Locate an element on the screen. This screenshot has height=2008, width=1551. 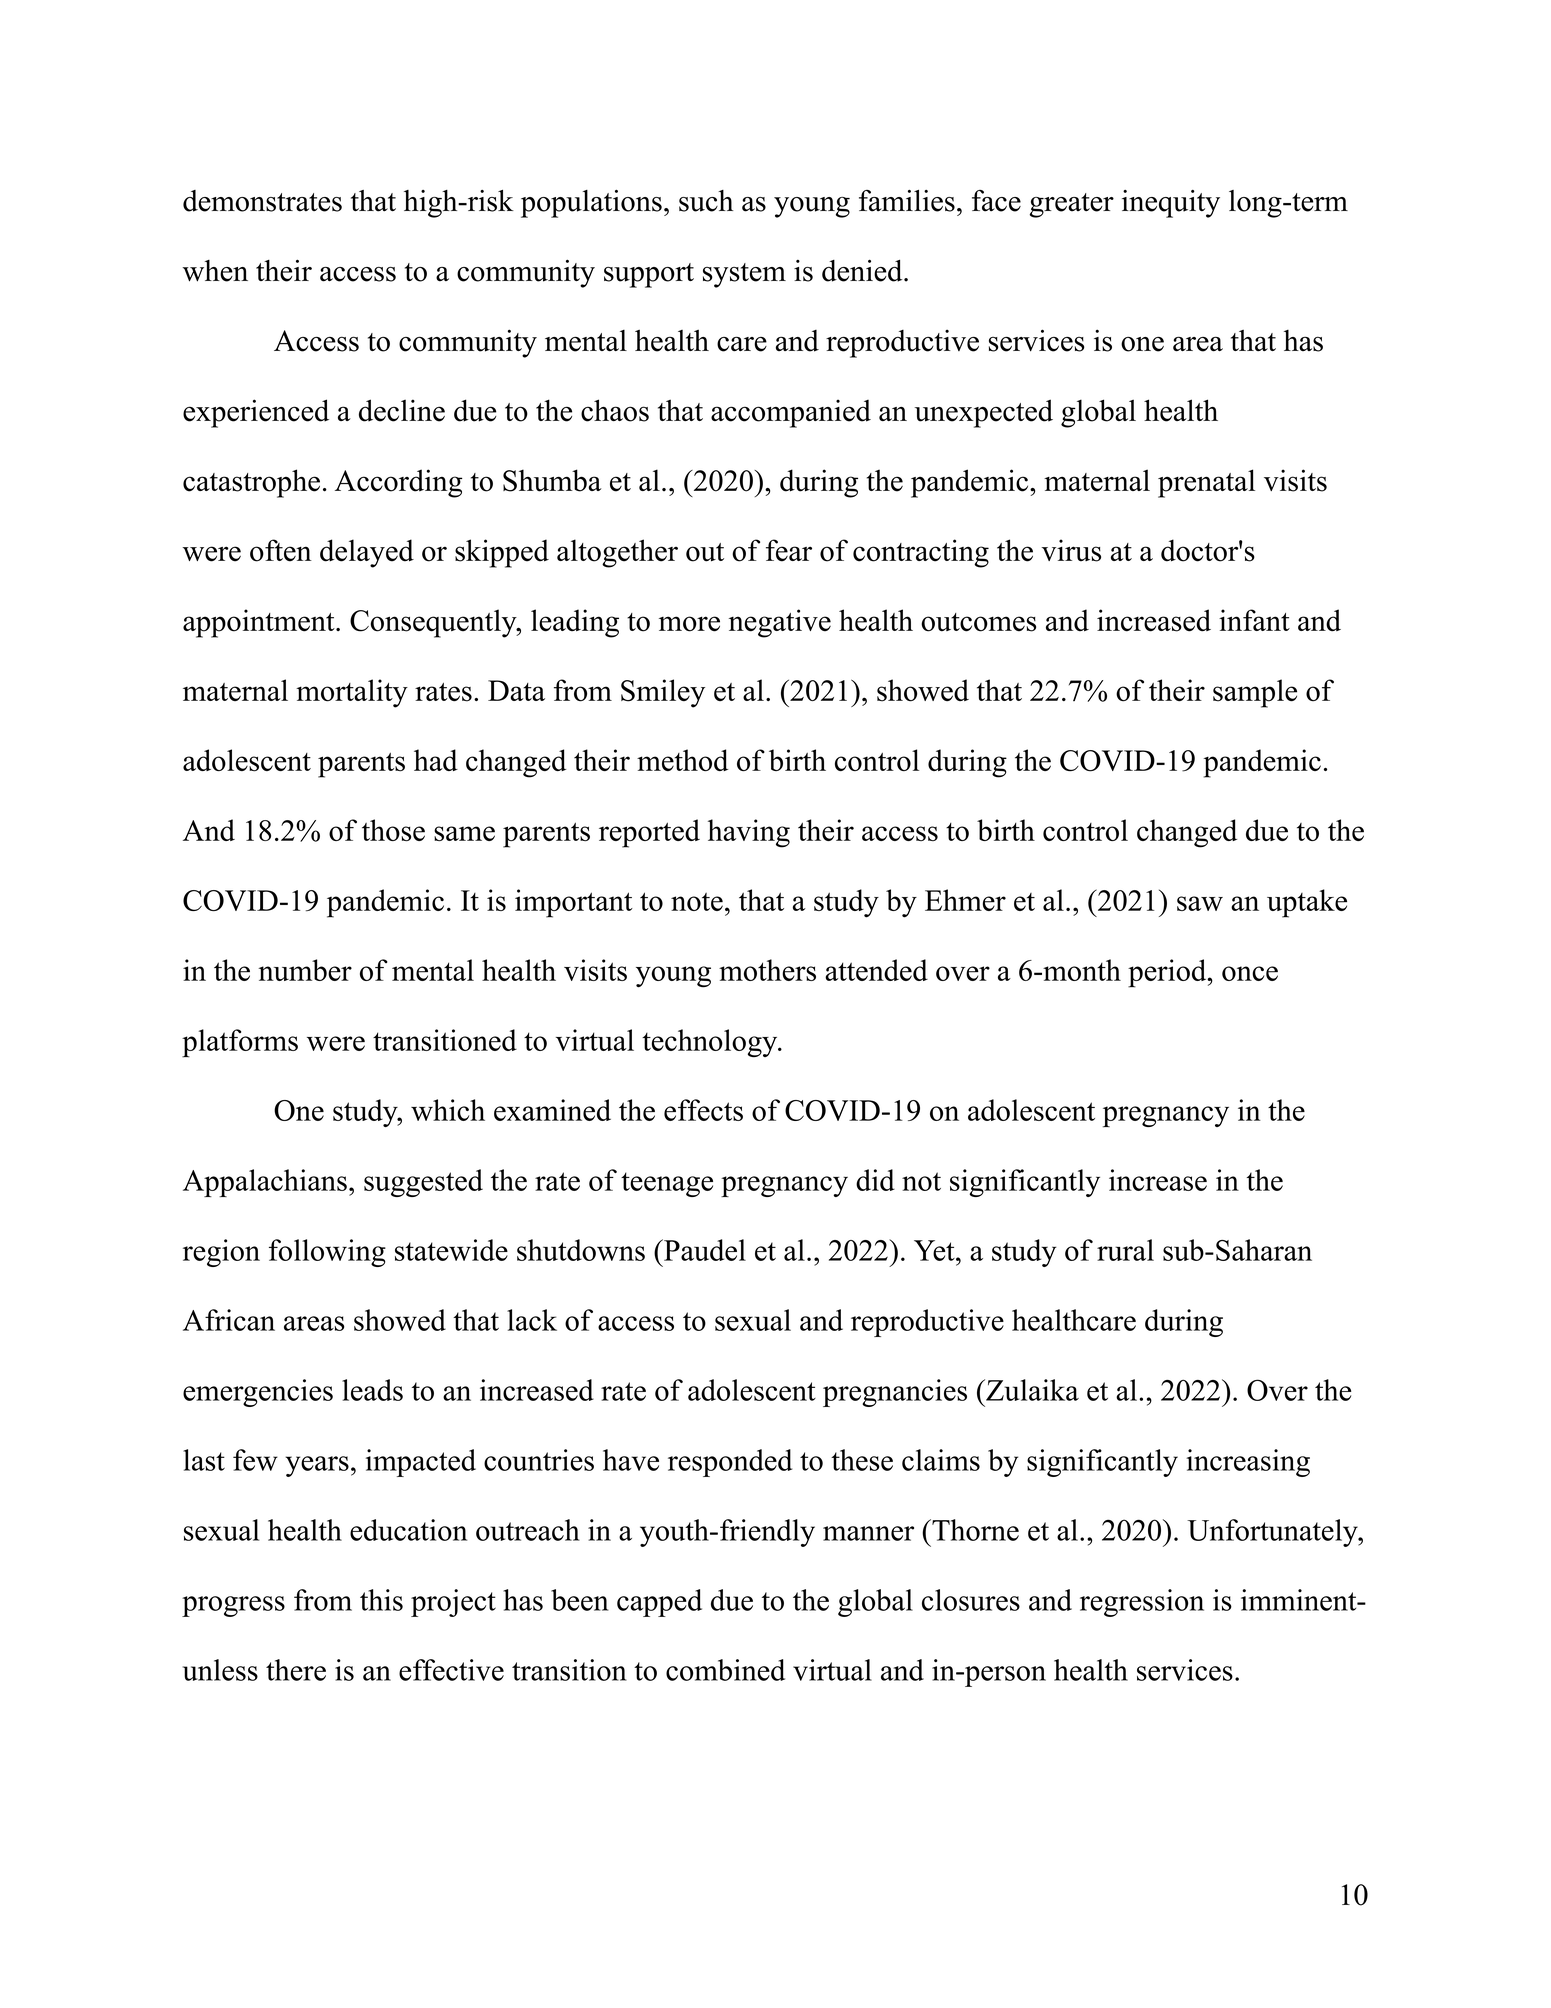
rural is located at coordinates (1125, 1250).
